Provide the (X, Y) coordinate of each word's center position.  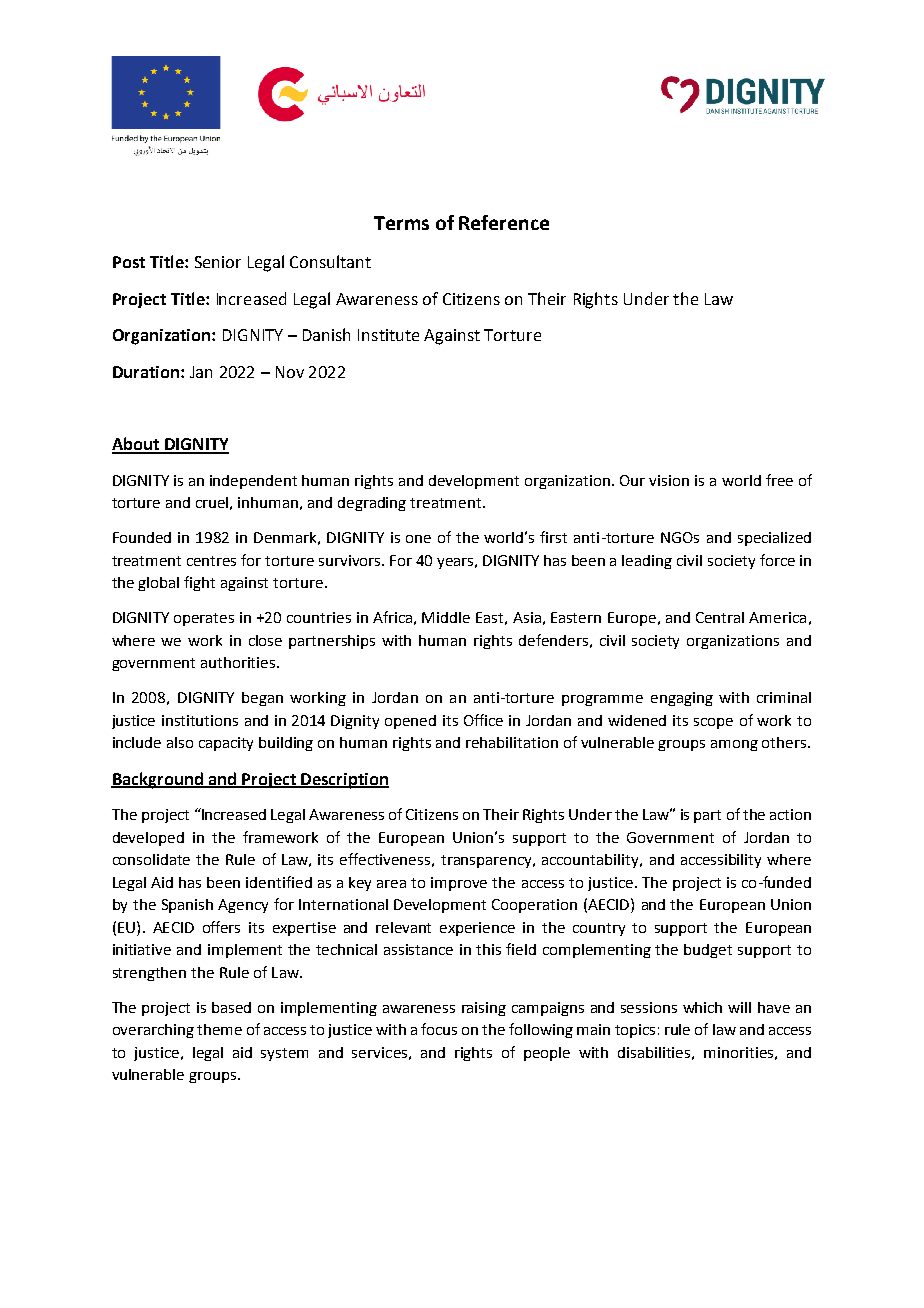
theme (219, 1029)
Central (720, 617)
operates (204, 619)
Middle (446, 617)
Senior (218, 262)
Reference (504, 222)
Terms (401, 223)
